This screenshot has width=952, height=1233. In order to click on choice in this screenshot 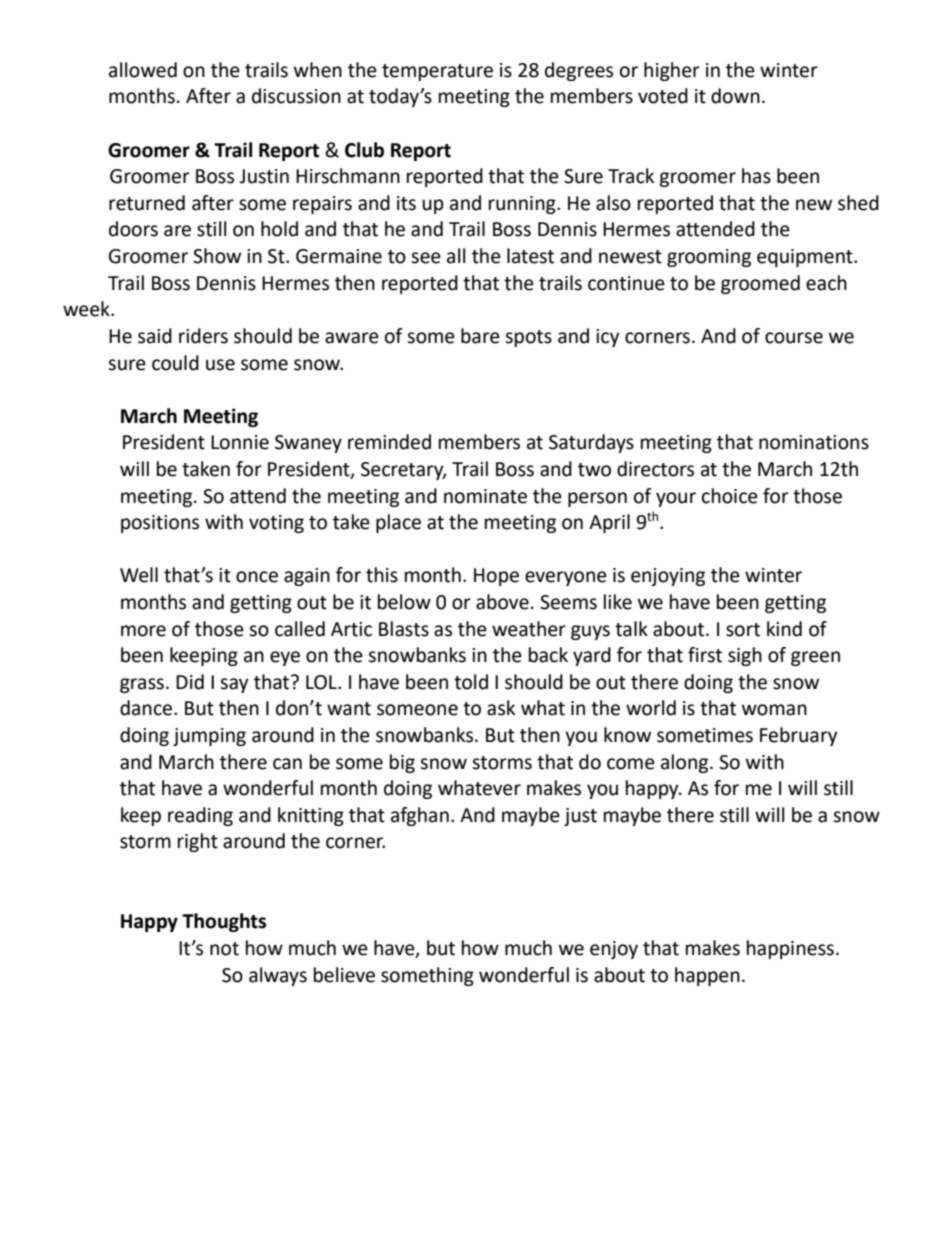, I will do `click(730, 496)`.
